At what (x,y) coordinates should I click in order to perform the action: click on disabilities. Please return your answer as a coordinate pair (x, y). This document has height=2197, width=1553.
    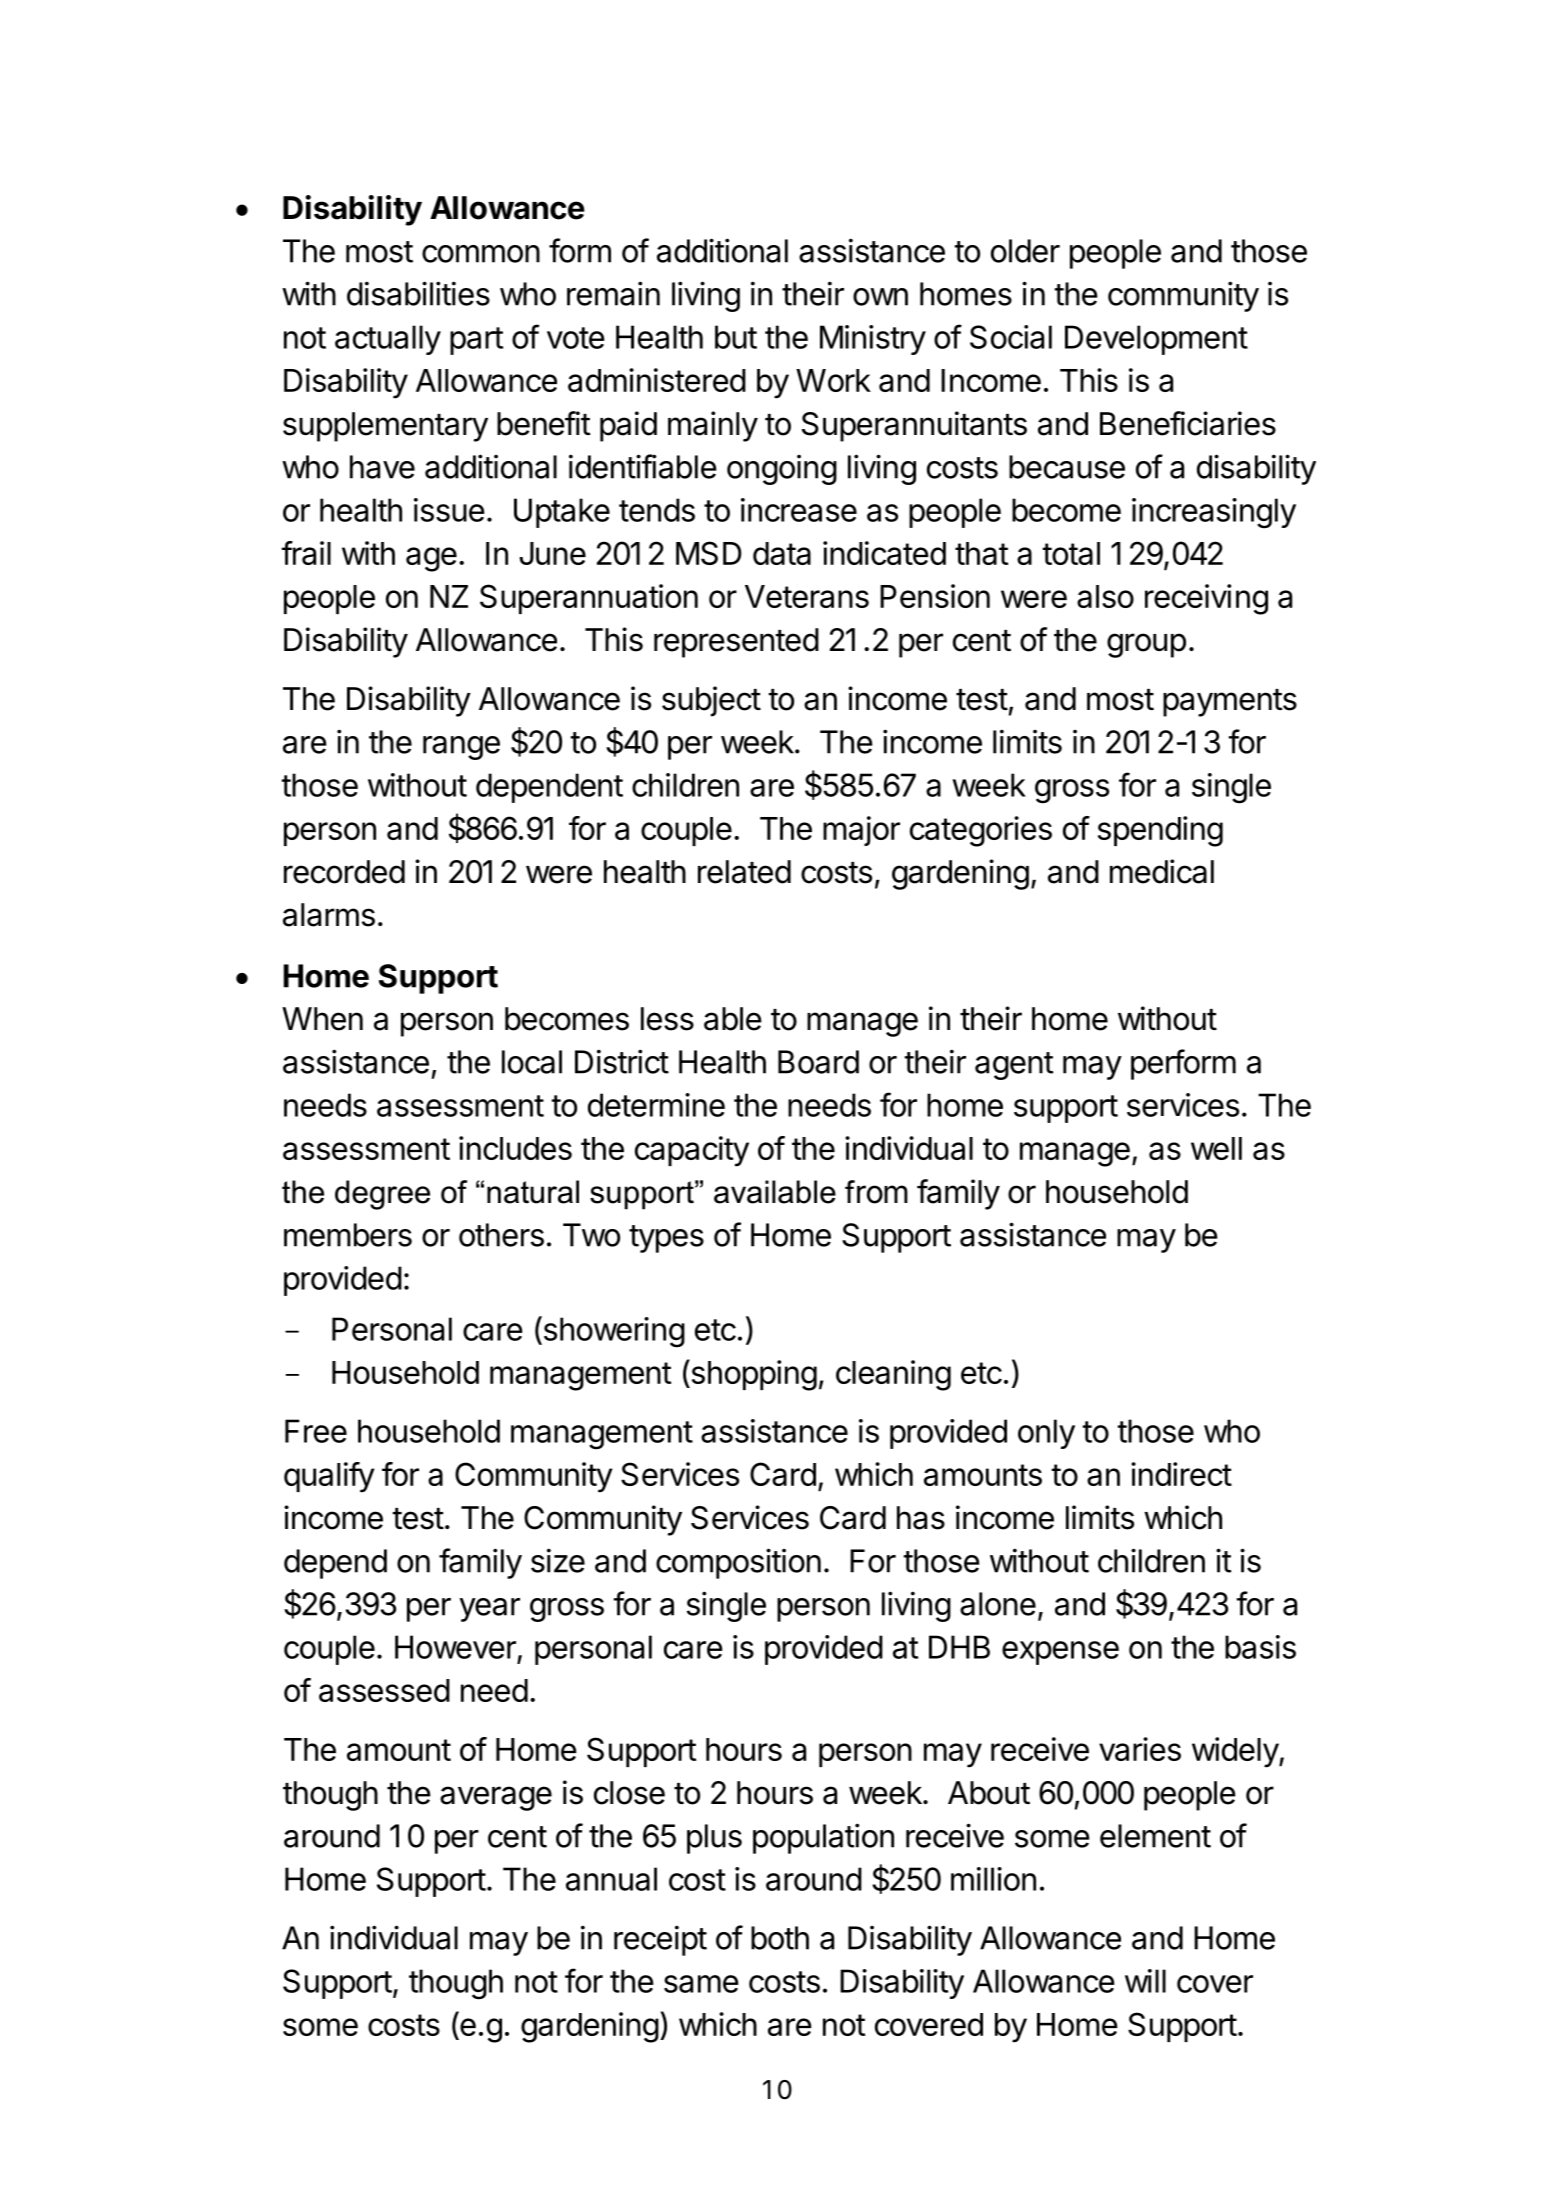
    Looking at the image, I should click on (418, 293).
